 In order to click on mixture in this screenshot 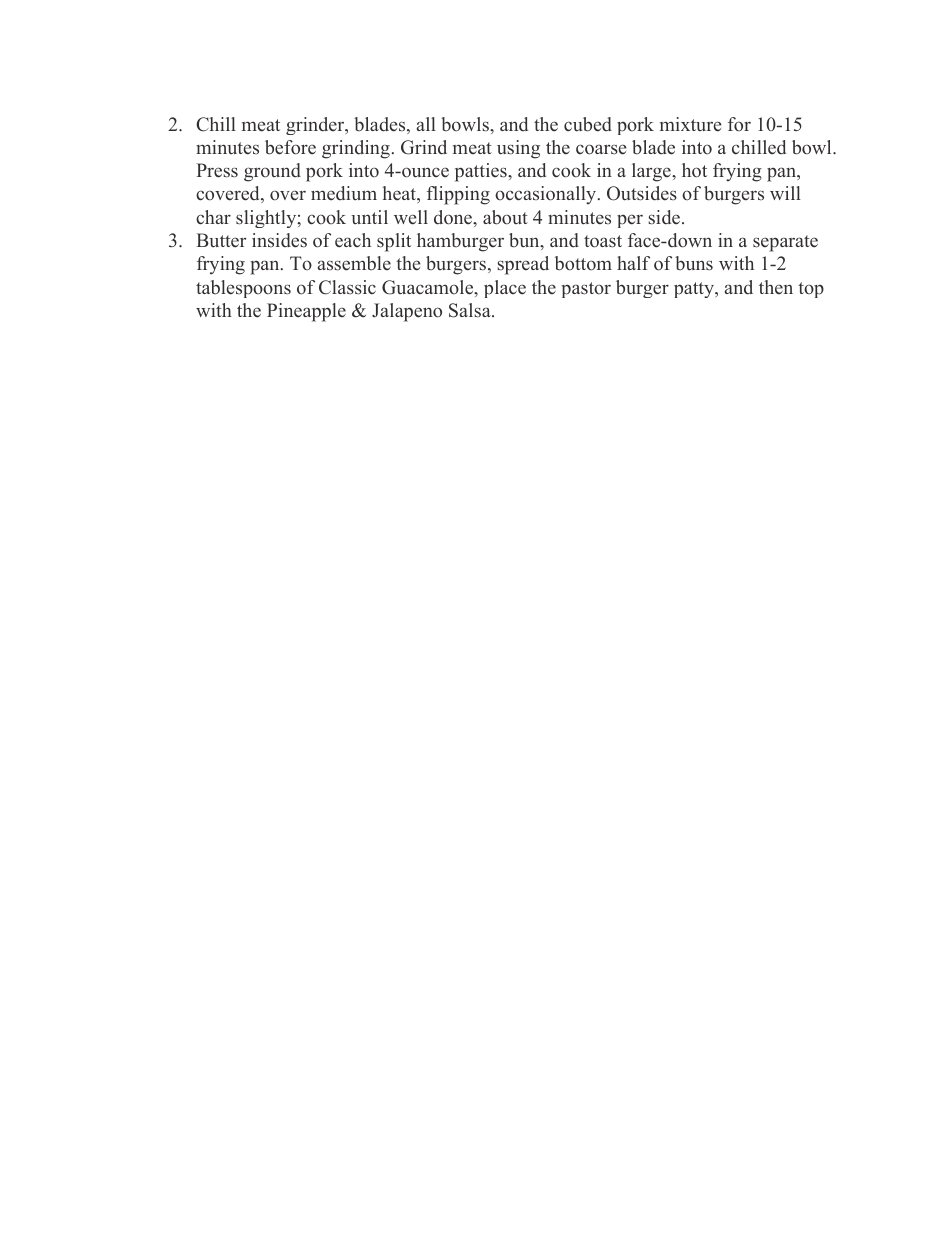, I will do `click(691, 124)`.
